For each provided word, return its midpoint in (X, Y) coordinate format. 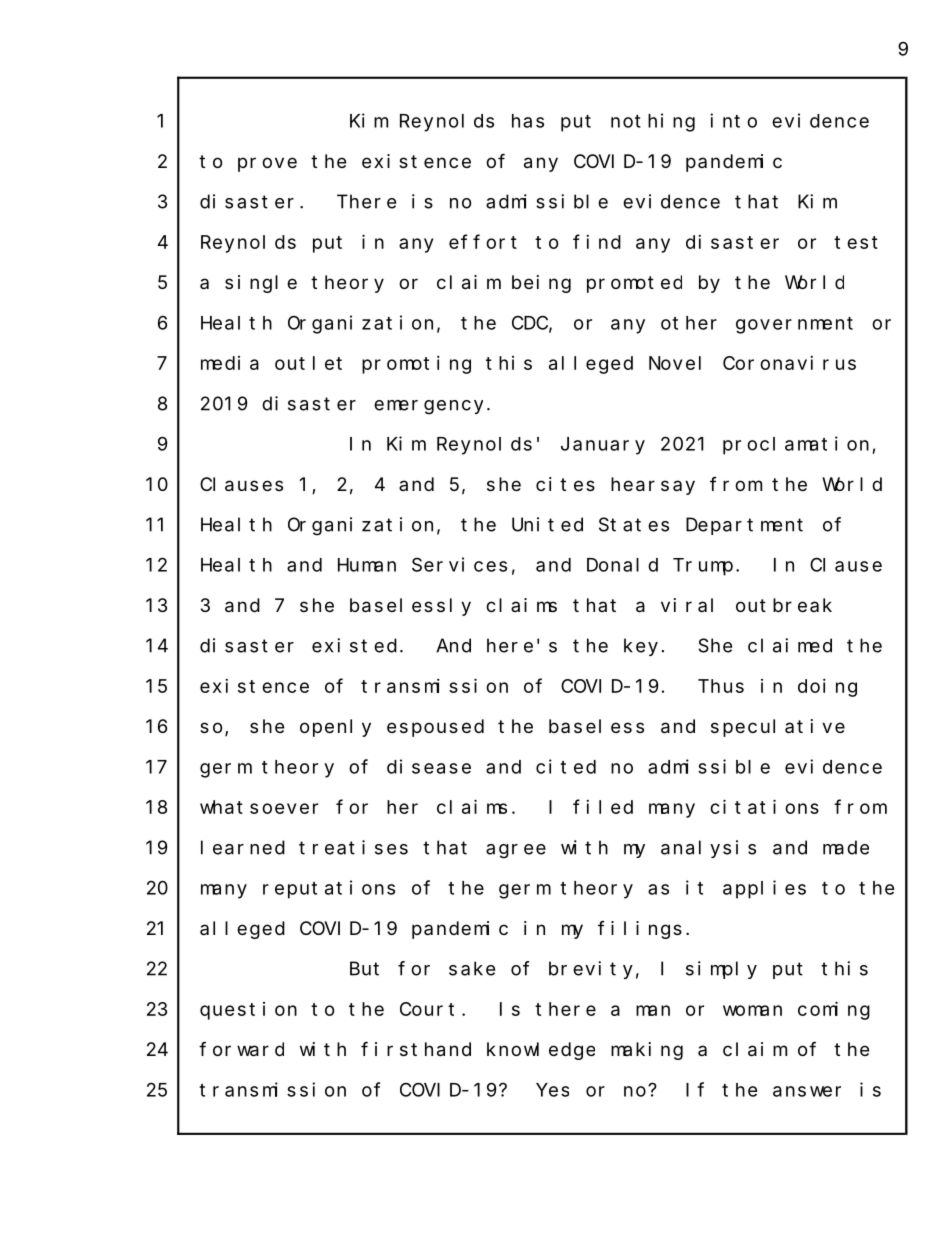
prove (267, 164)
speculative (778, 728)
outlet (308, 363)
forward (241, 1049)
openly (335, 728)
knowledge (541, 1051)
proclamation (796, 445)
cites (565, 484)
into (733, 120)
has (528, 121)
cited (566, 766)
